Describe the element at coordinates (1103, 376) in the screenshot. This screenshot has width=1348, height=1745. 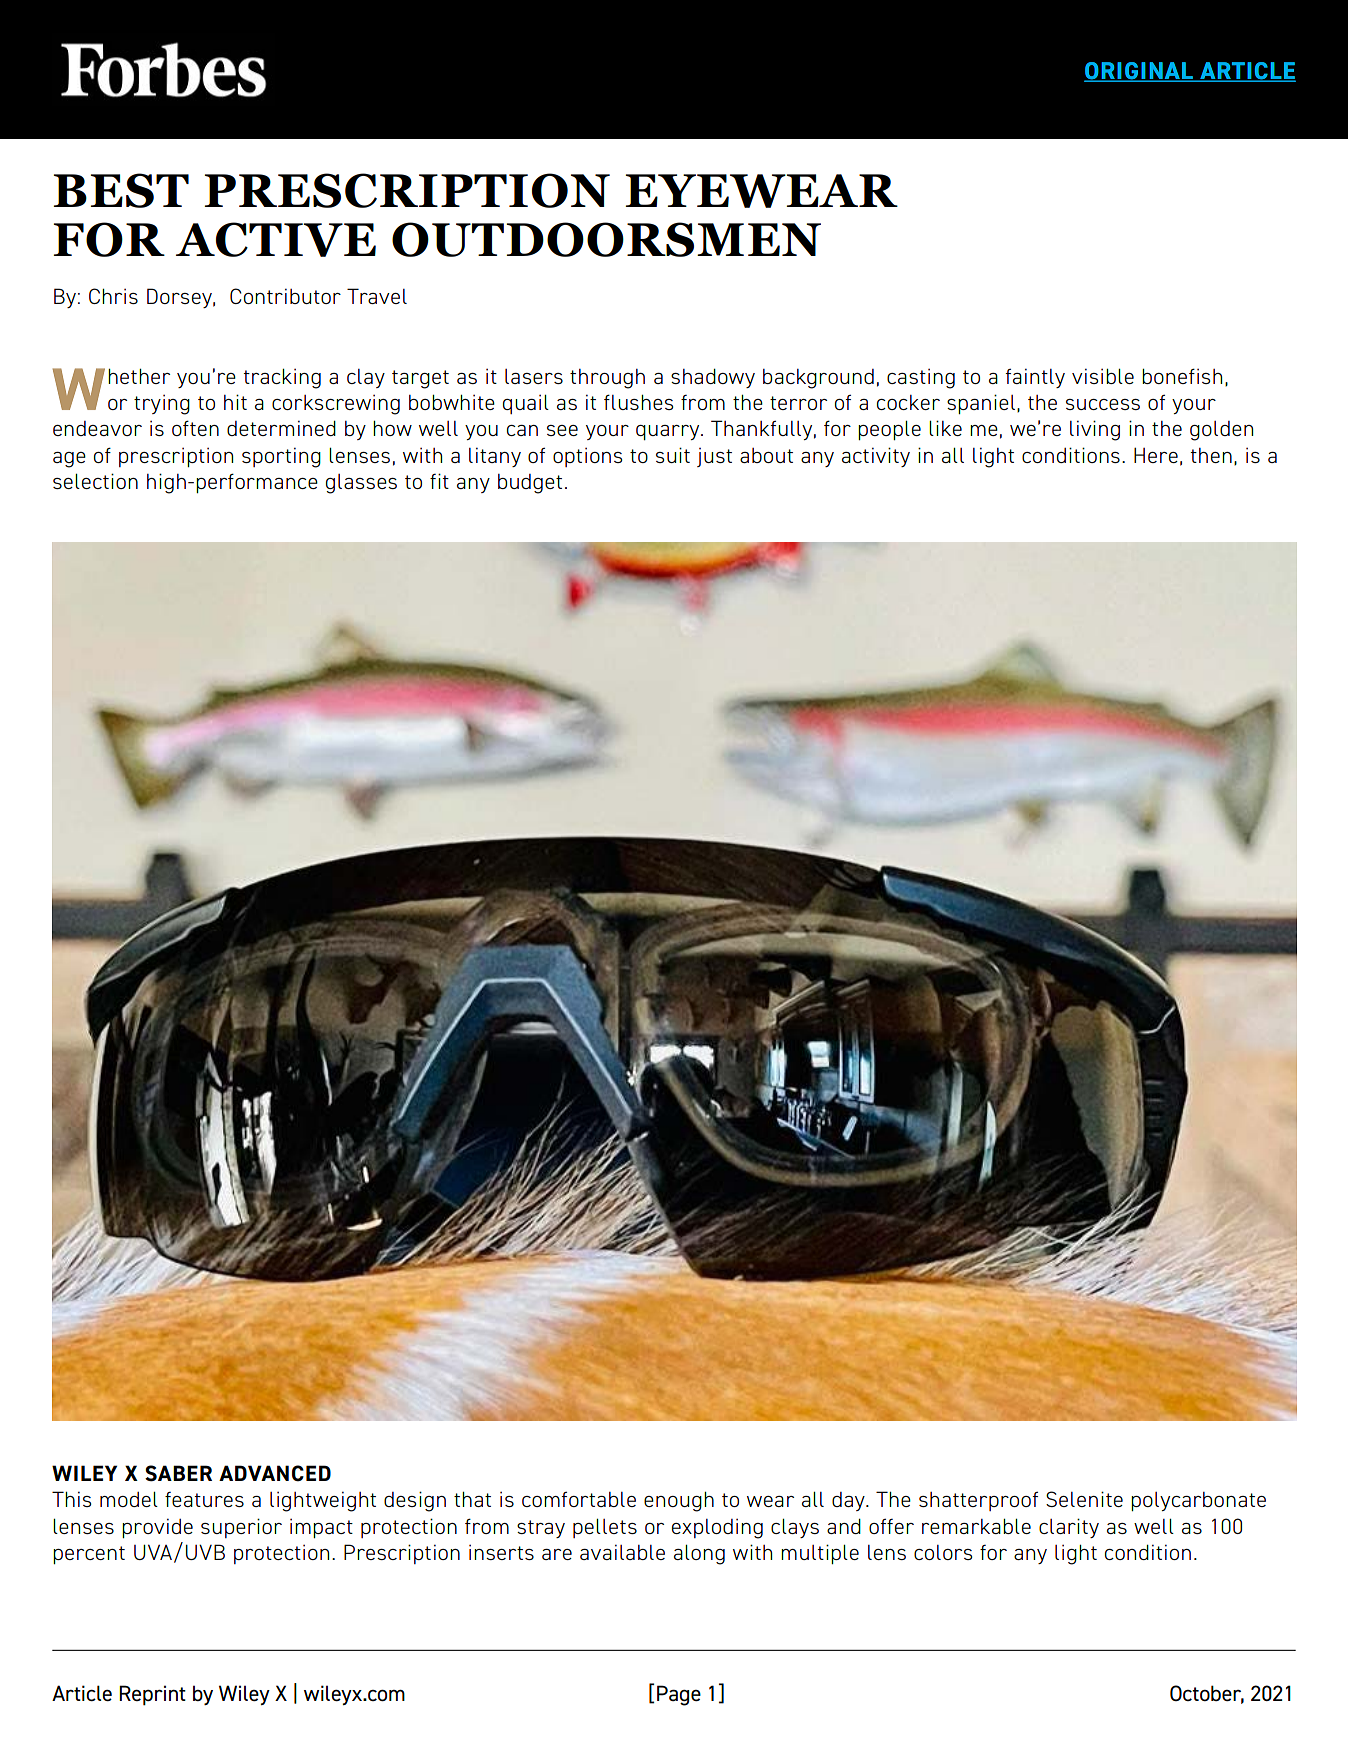
I see `visible` at that location.
